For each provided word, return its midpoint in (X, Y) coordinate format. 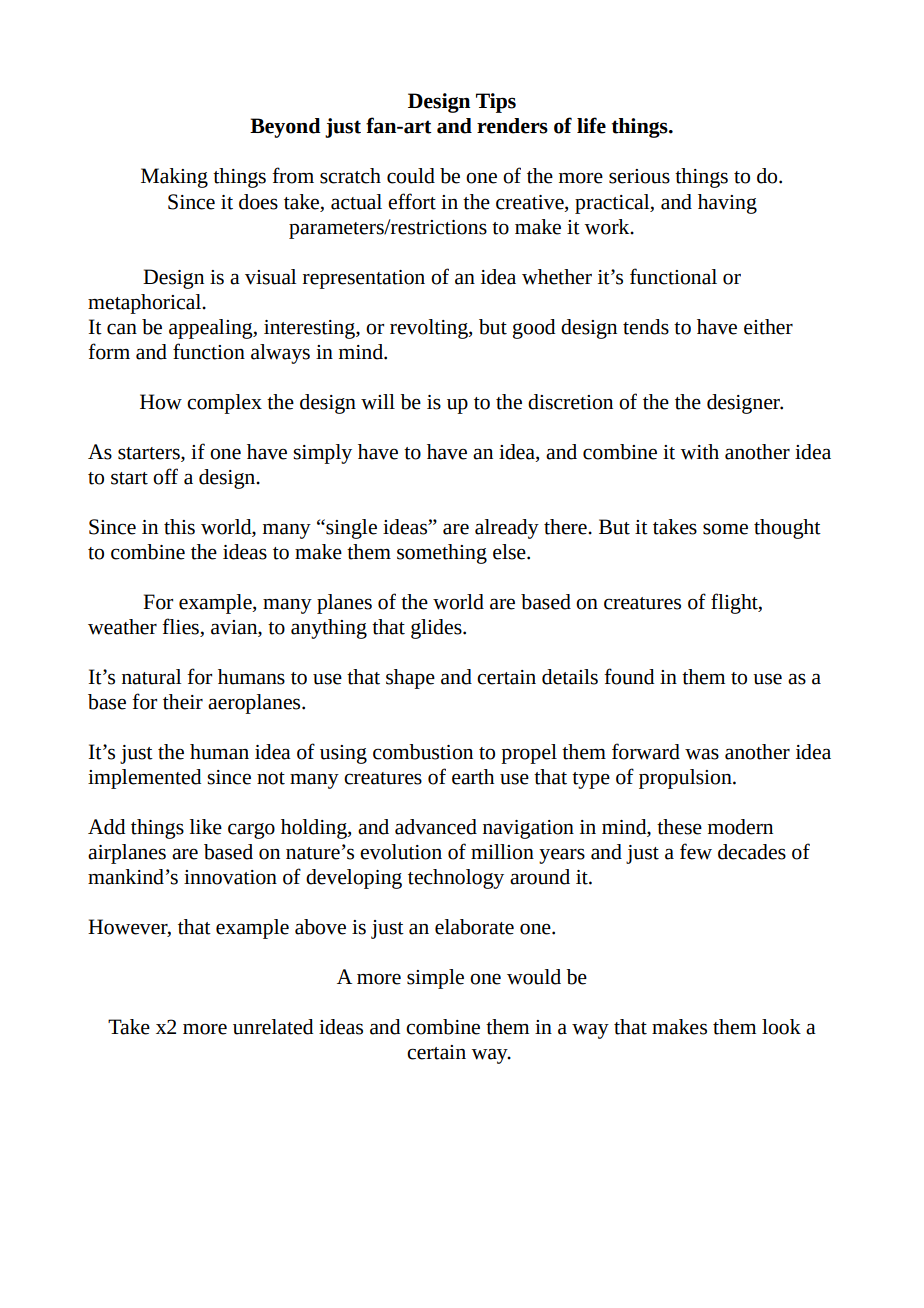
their (183, 702)
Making (174, 178)
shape (410, 679)
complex (224, 404)
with (699, 452)
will (378, 402)
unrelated (273, 1027)
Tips (496, 103)
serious (639, 176)
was (702, 754)
